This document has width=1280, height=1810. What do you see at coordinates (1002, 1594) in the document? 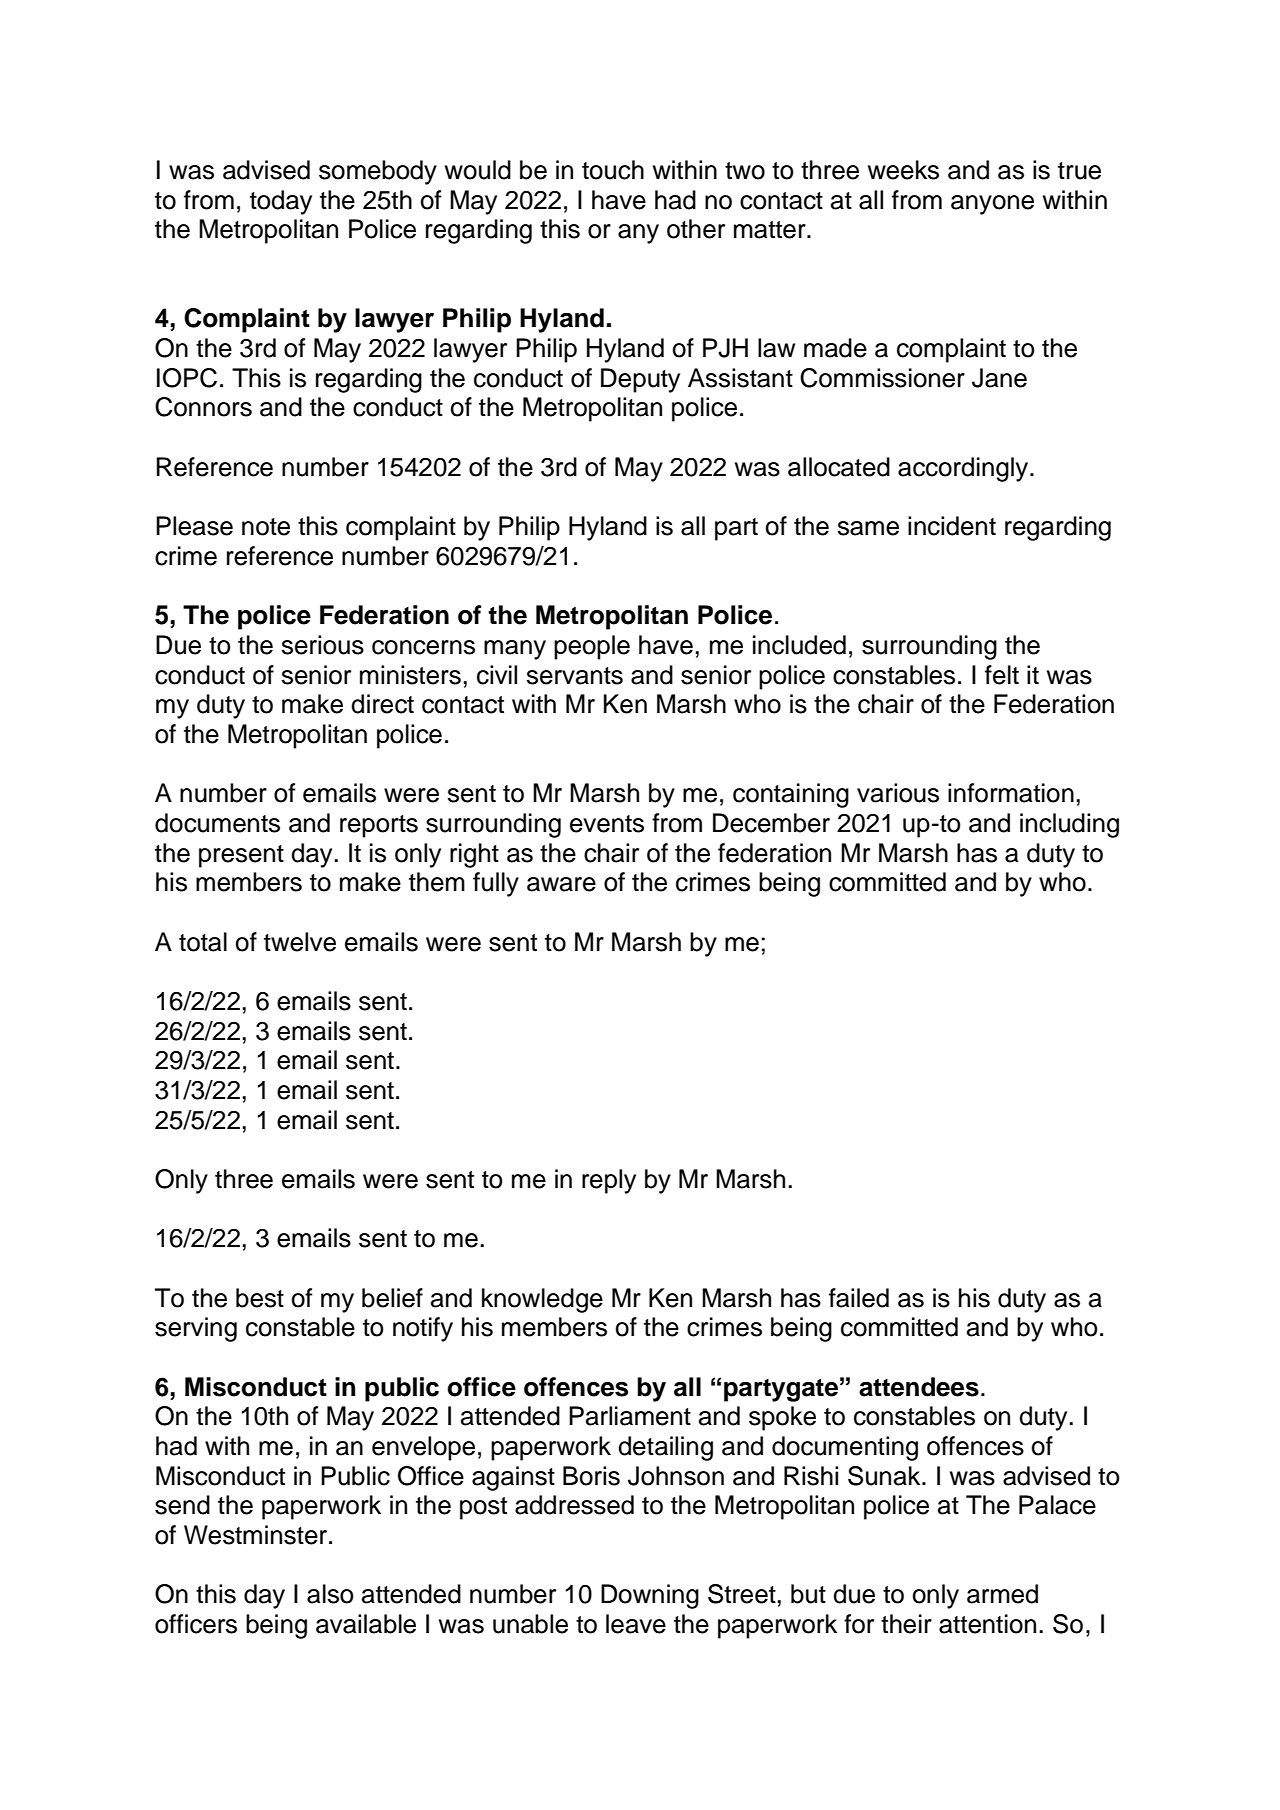
I see `armed` at bounding box center [1002, 1594].
